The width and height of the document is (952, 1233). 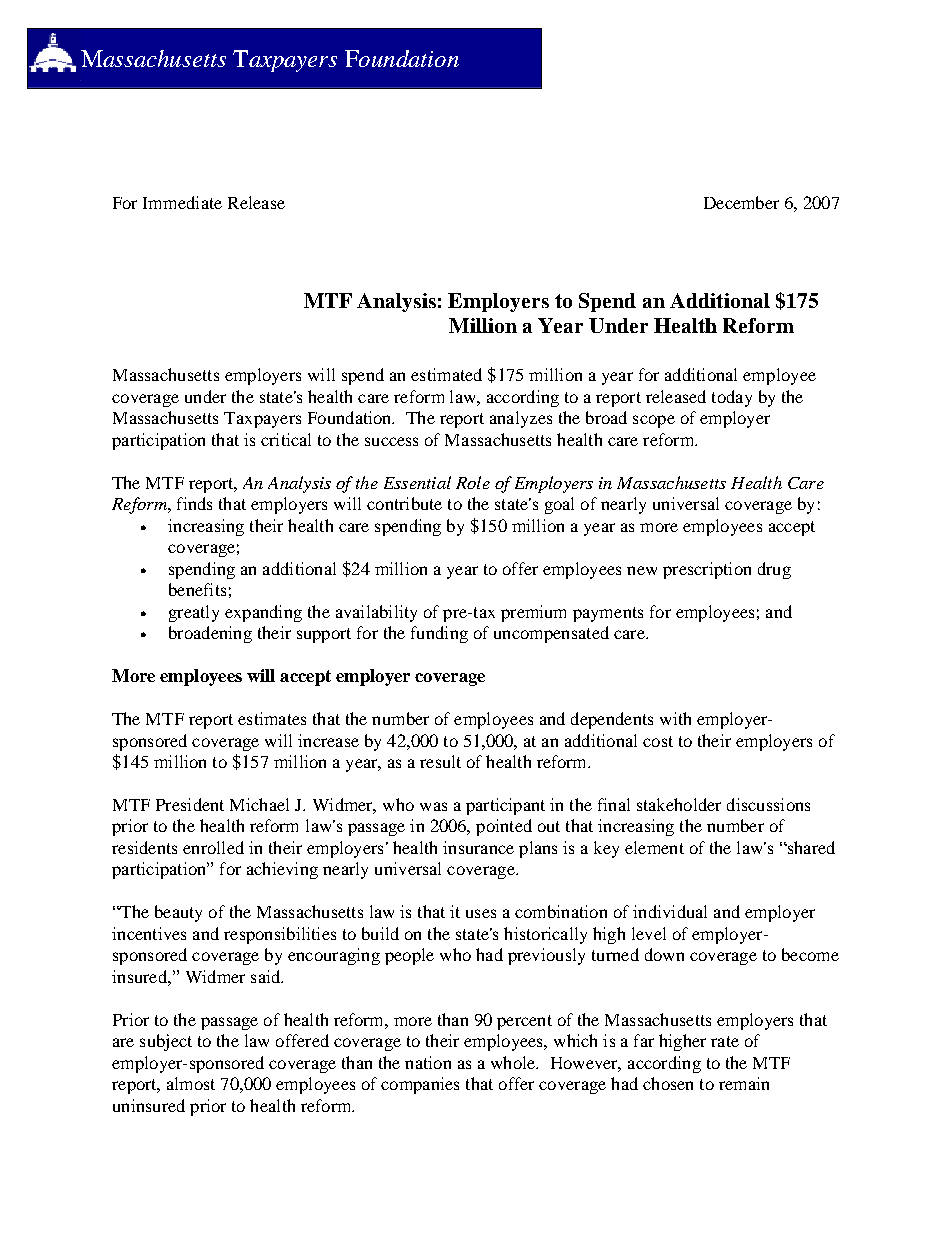 I want to click on enrolled, so click(x=213, y=847).
